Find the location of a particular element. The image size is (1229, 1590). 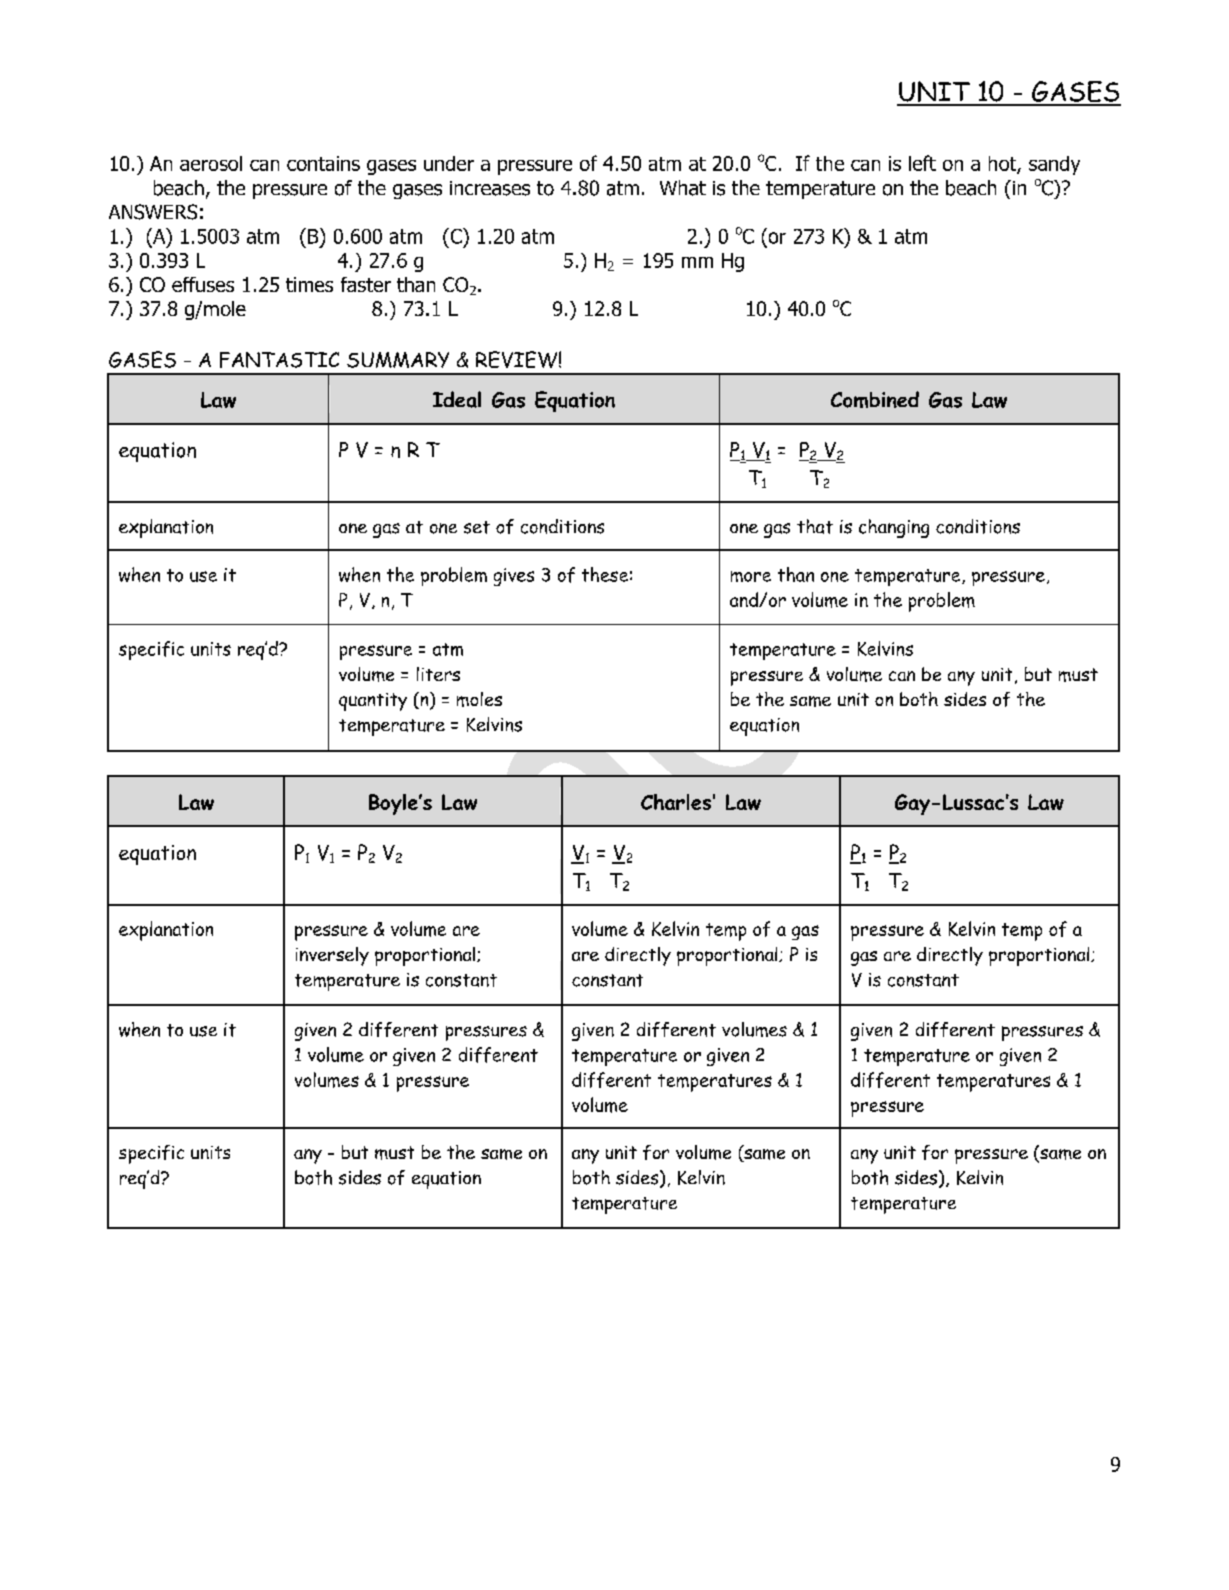

liters is located at coordinates (438, 674).
